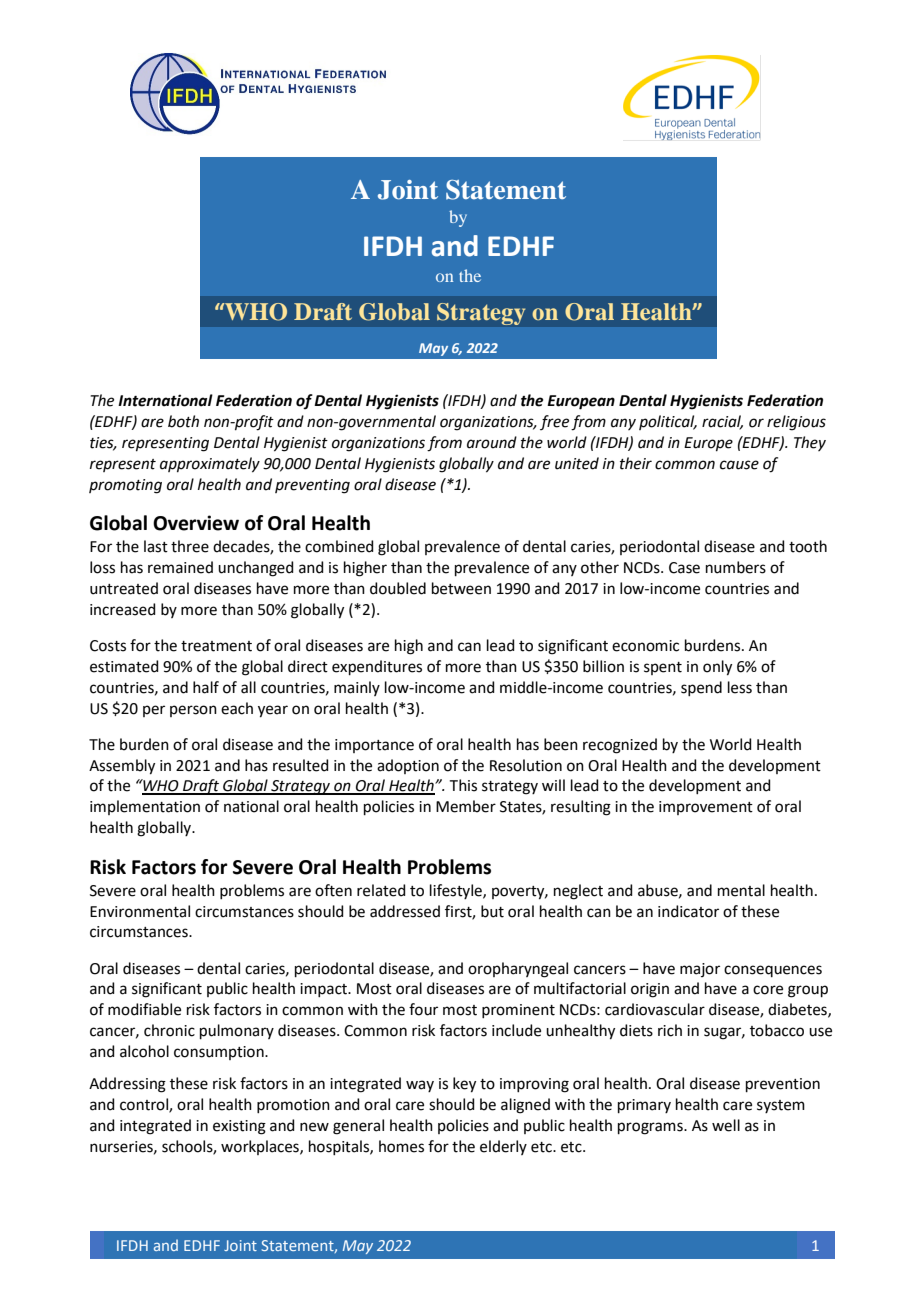 This screenshot has width=924, height=1308. I want to click on improvement, so click(706, 808).
